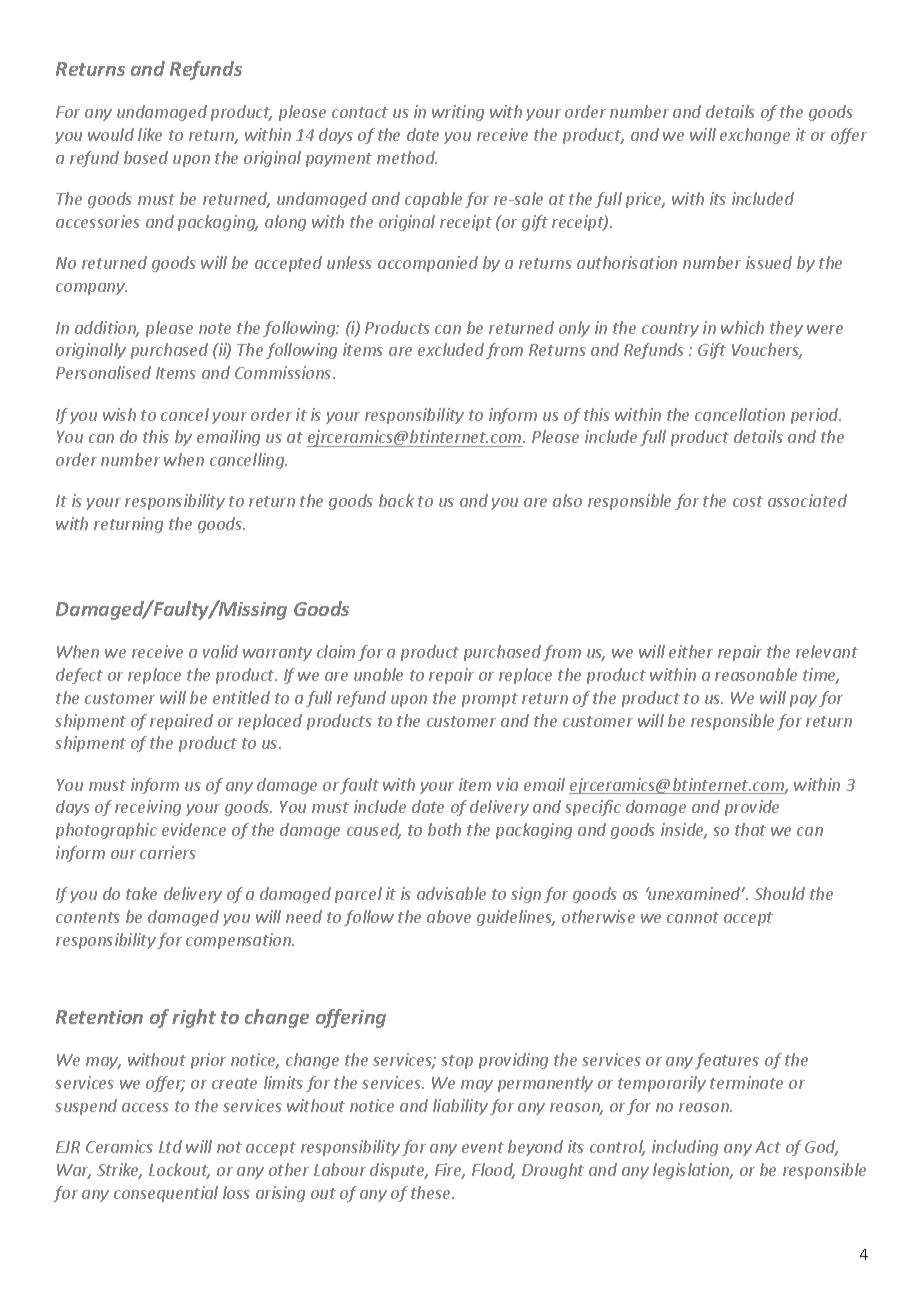 Image resolution: width=924 pixels, height=1308 pixels. I want to click on writing, so click(458, 113).
